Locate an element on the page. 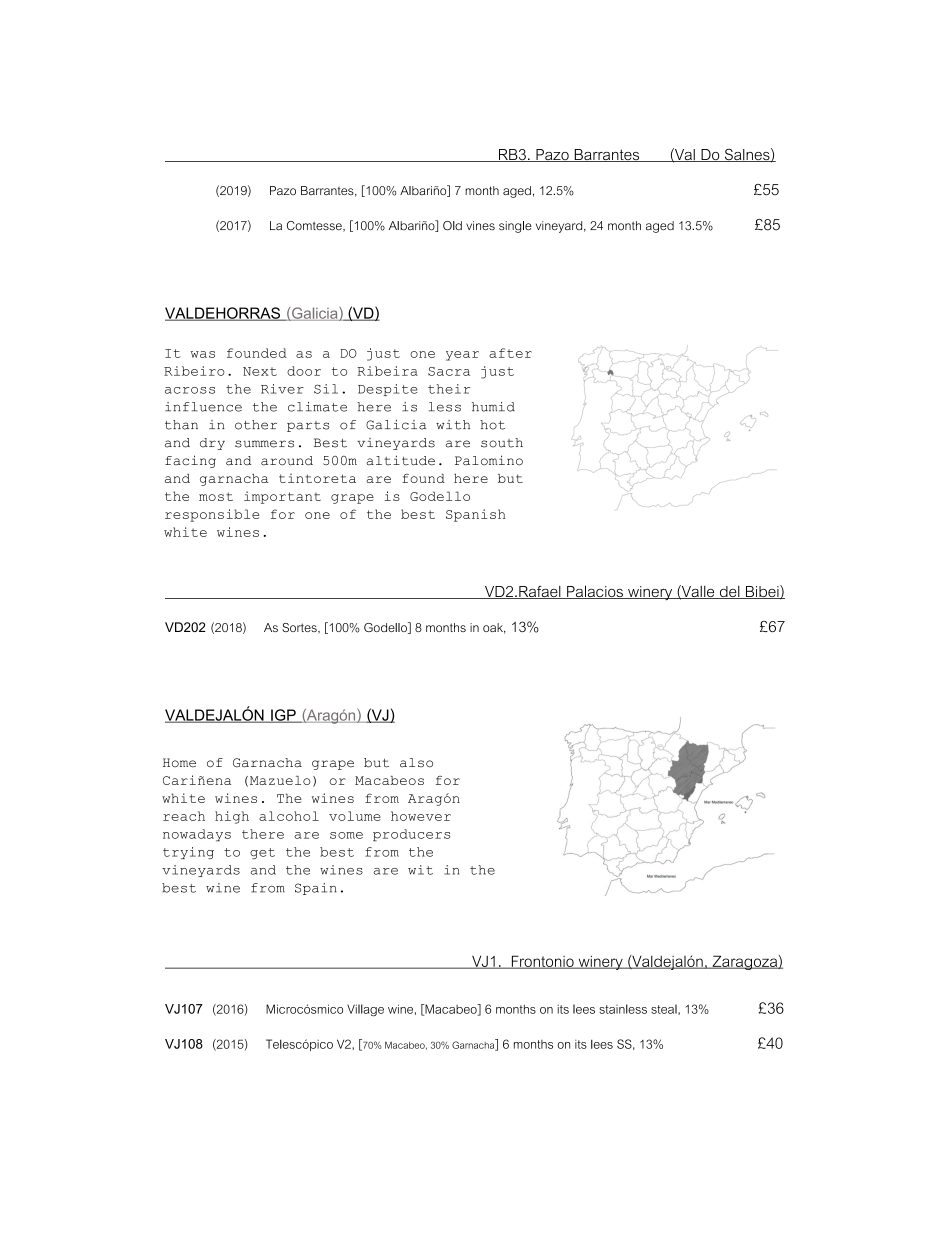 Image resolution: width=952 pixels, height=1233 pixels. Home is located at coordinates (179, 763).
